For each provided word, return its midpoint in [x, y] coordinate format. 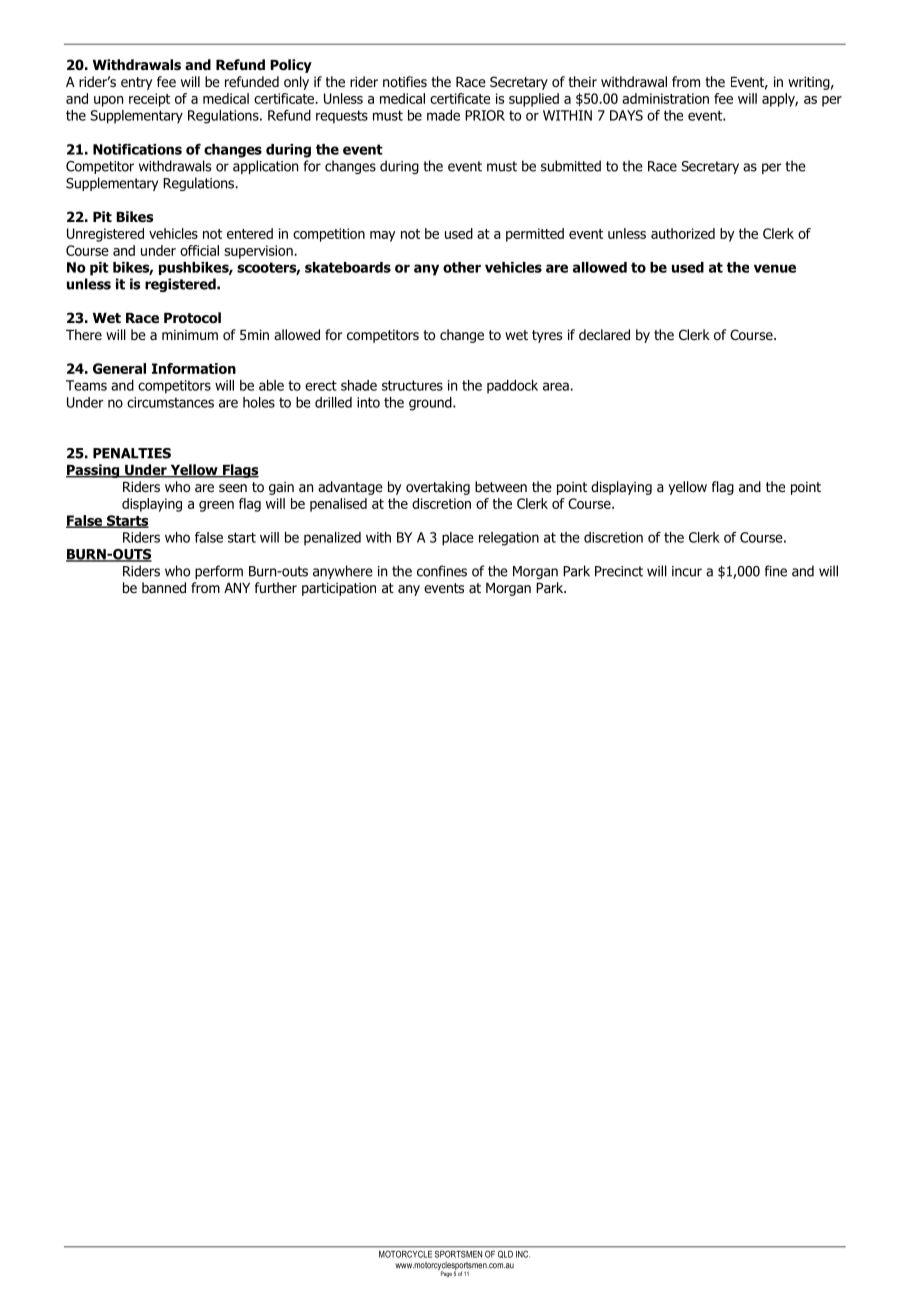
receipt [149, 100]
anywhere [343, 572]
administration [665, 98]
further [276, 587]
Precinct [619, 571]
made [443, 115]
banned [164, 587]
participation [339, 589]
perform [219, 572]
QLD [505, 1254]
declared [604, 335]
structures [412, 385]
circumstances [170, 402]
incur [687, 571]
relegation [509, 539]
